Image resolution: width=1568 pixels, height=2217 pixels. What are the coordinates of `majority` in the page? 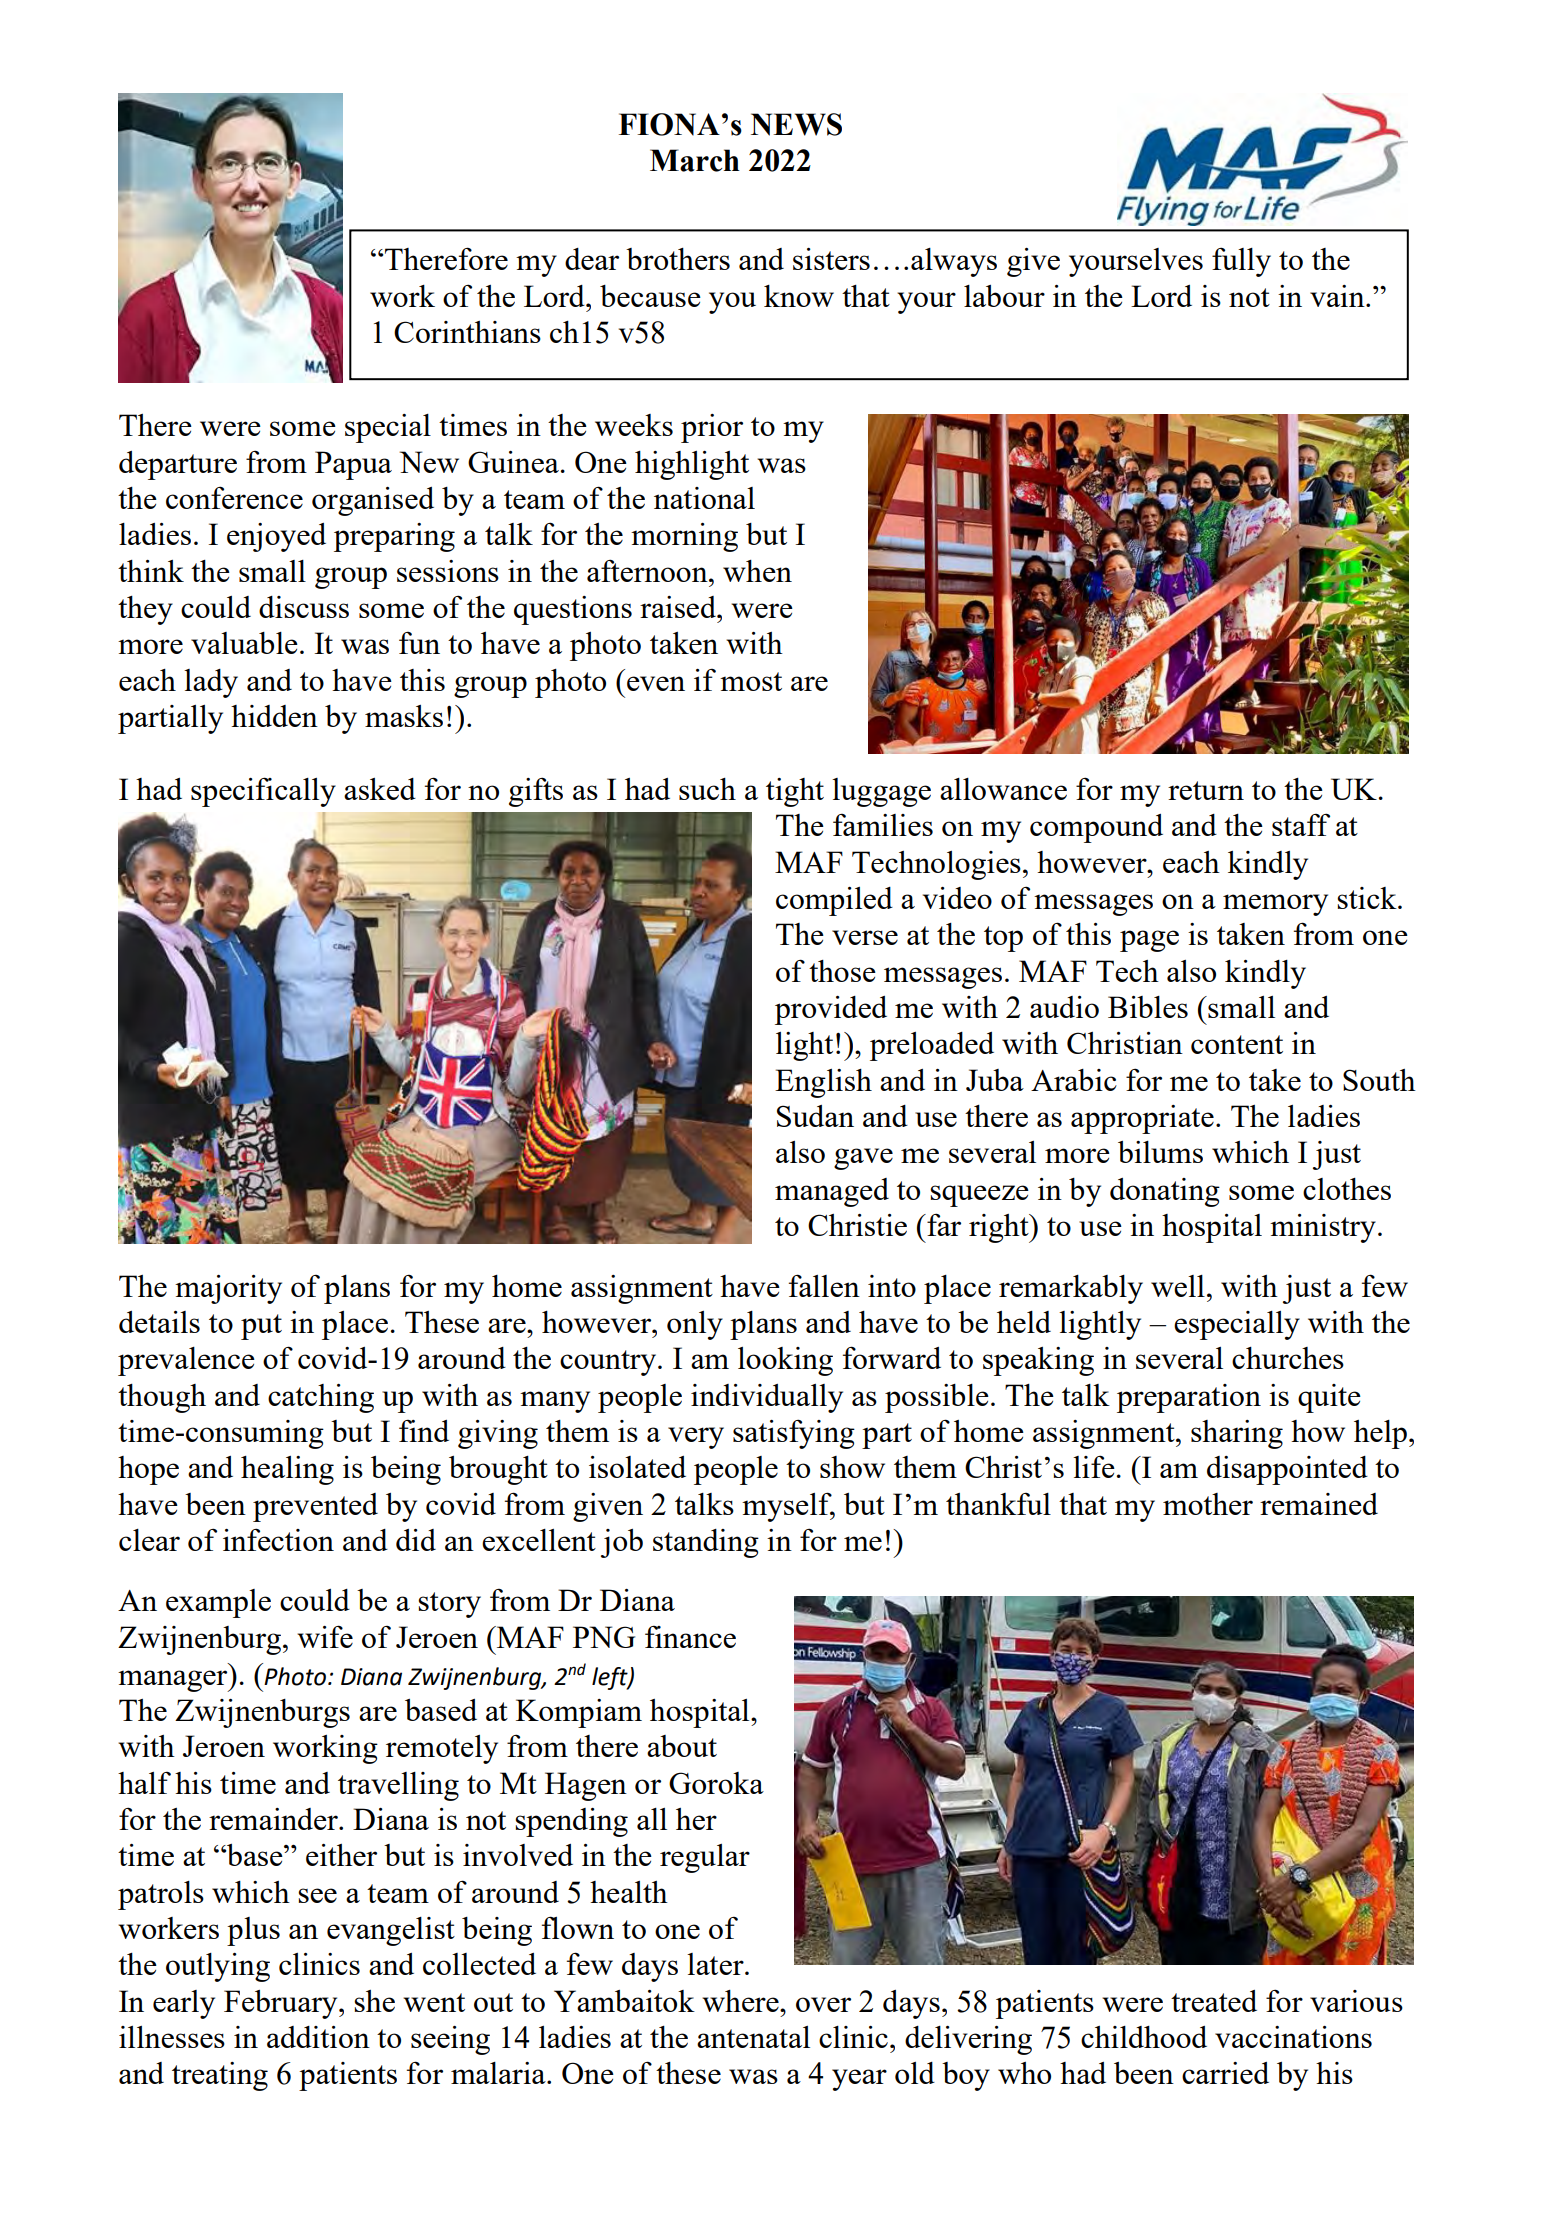 It's located at (228, 1289).
